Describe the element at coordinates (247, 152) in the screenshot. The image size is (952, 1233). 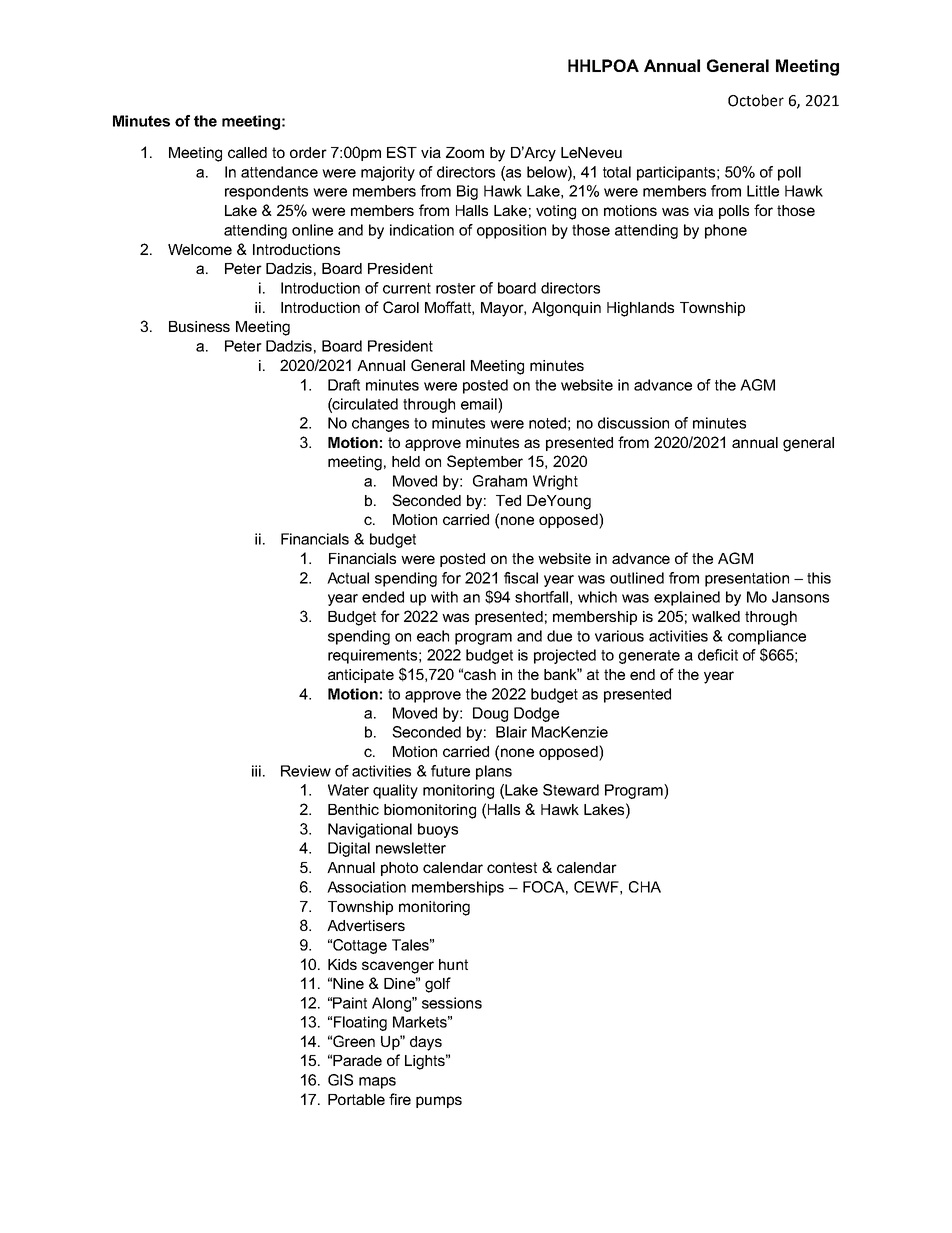
I see `called` at that location.
